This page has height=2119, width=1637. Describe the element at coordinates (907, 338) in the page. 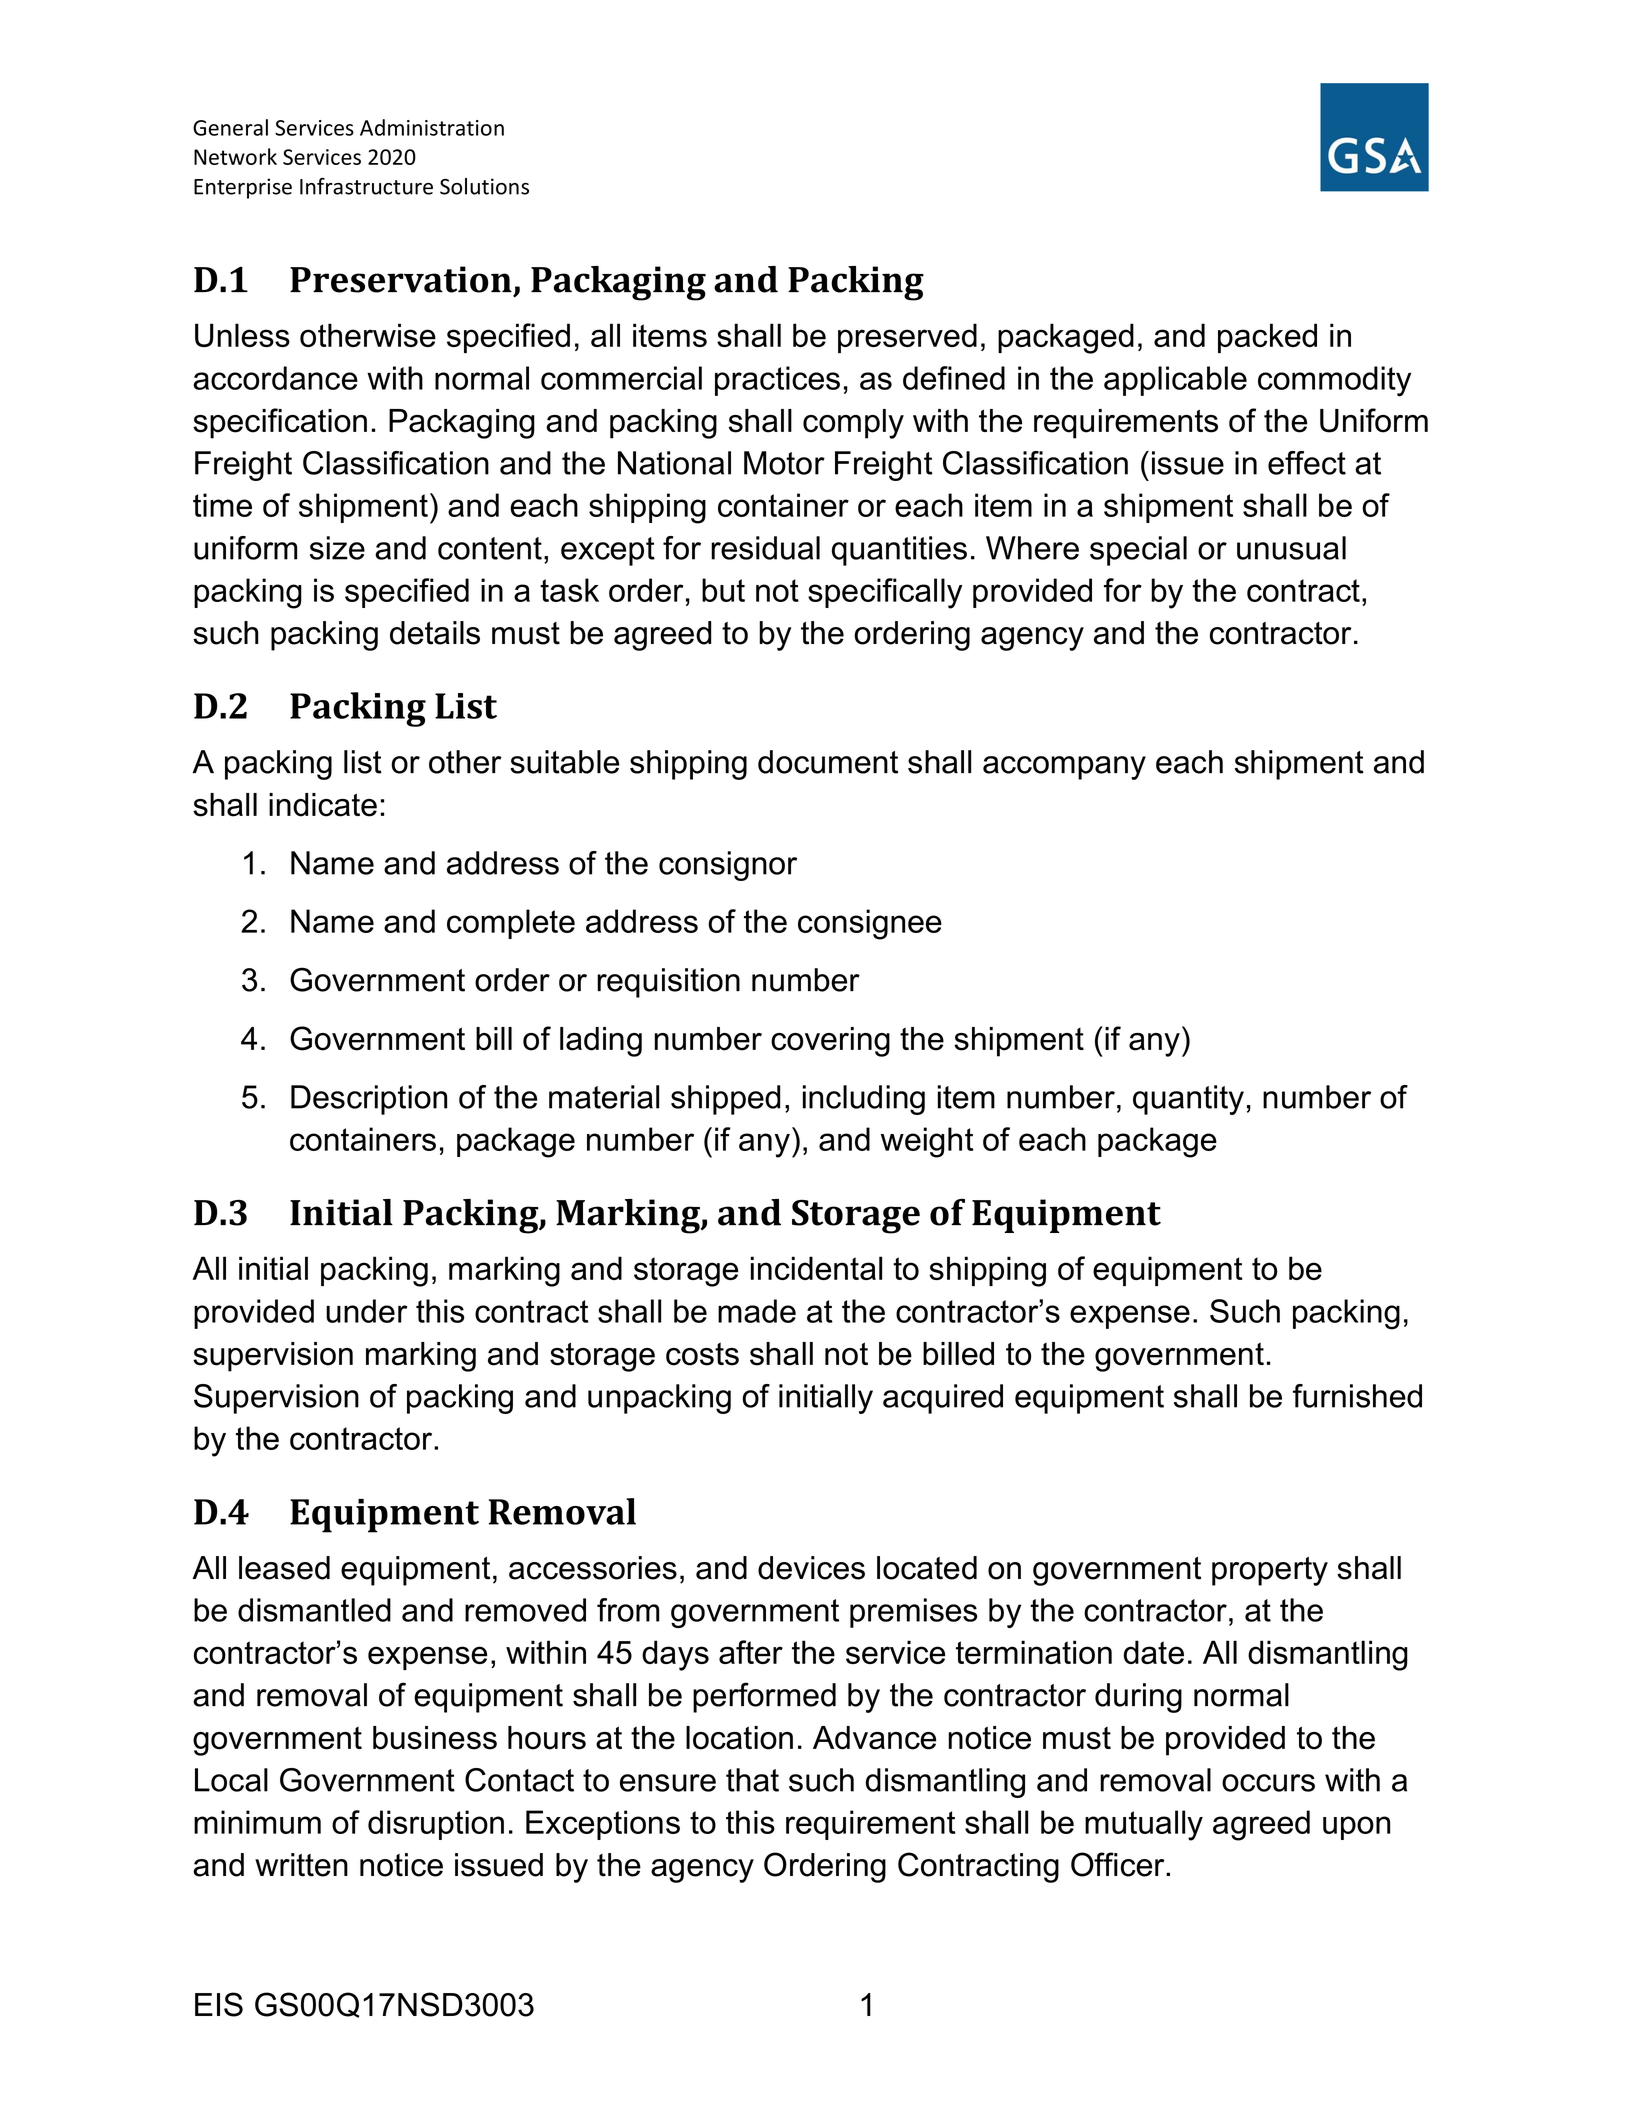

I see `preserved` at that location.
